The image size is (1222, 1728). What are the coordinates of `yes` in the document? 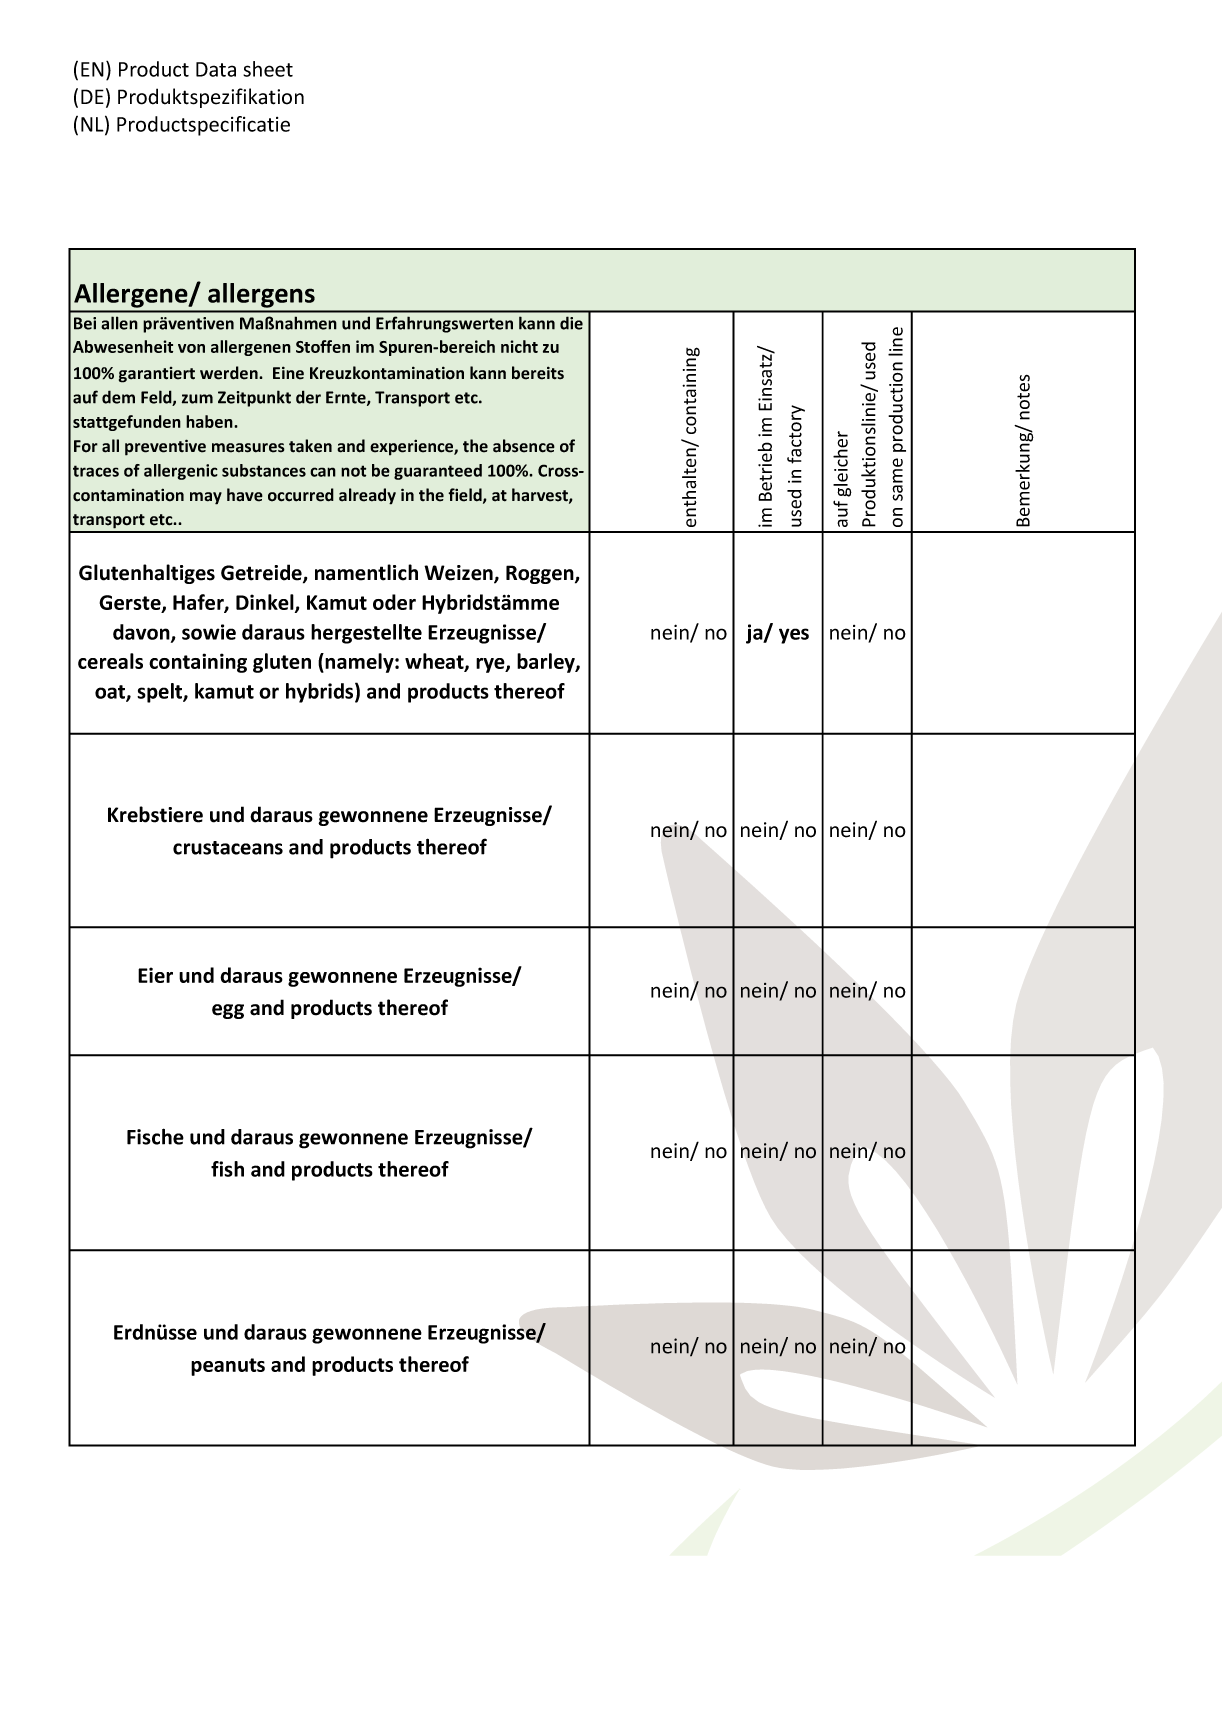 It's located at (794, 636).
